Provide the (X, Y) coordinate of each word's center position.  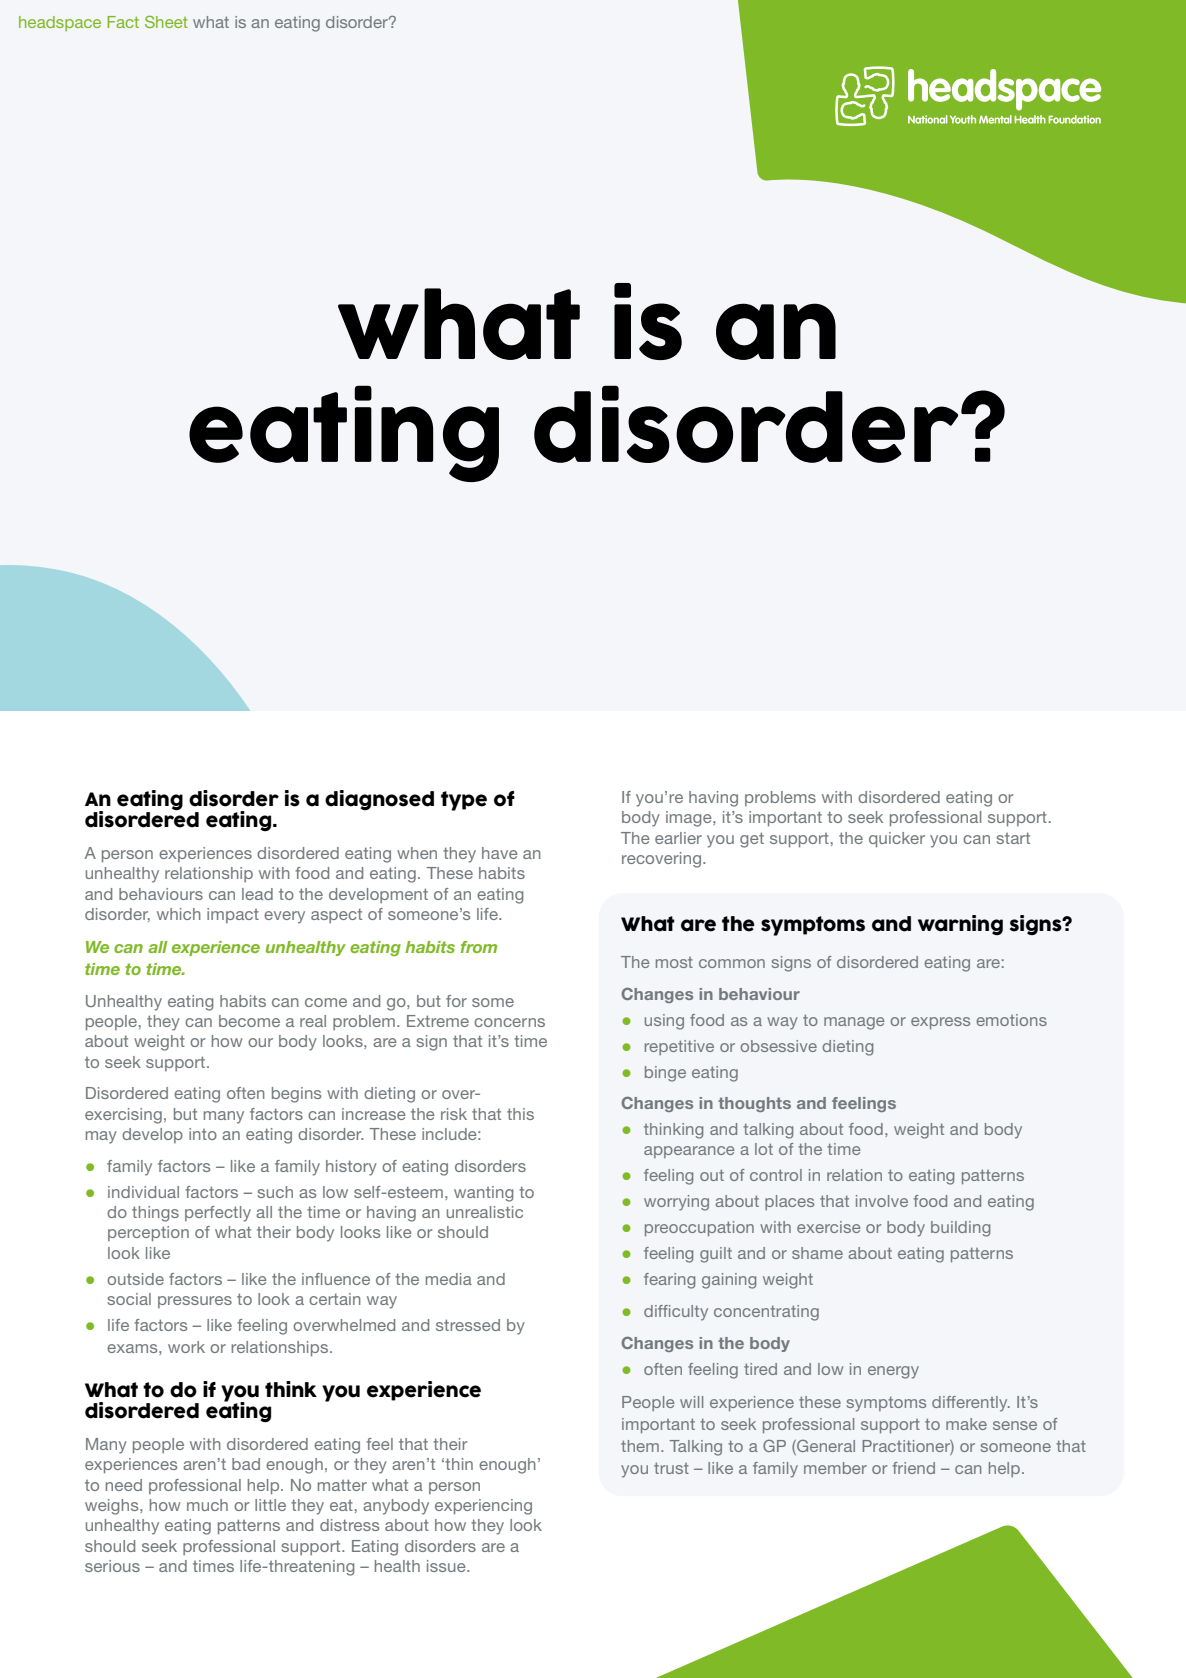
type (464, 801)
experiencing (483, 1507)
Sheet (166, 22)
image (690, 819)
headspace (60, 23)
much (207, 1505)
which (179, 914)
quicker (897, 840)
